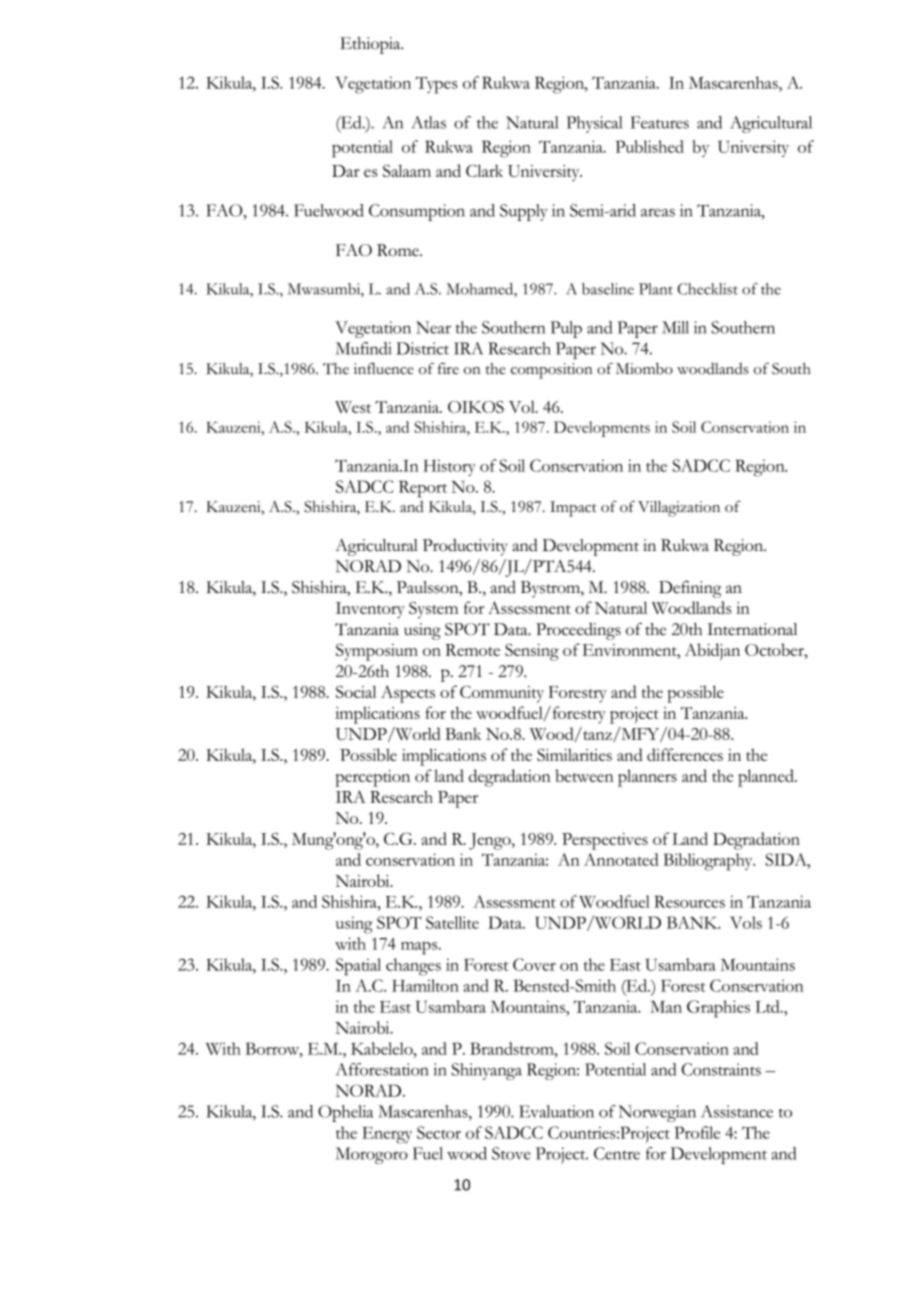 The width and height of the screenshot is (924, 1308). Describe the element at coordinates (660, 122) in the screenshot. I see `Features` at that location.
